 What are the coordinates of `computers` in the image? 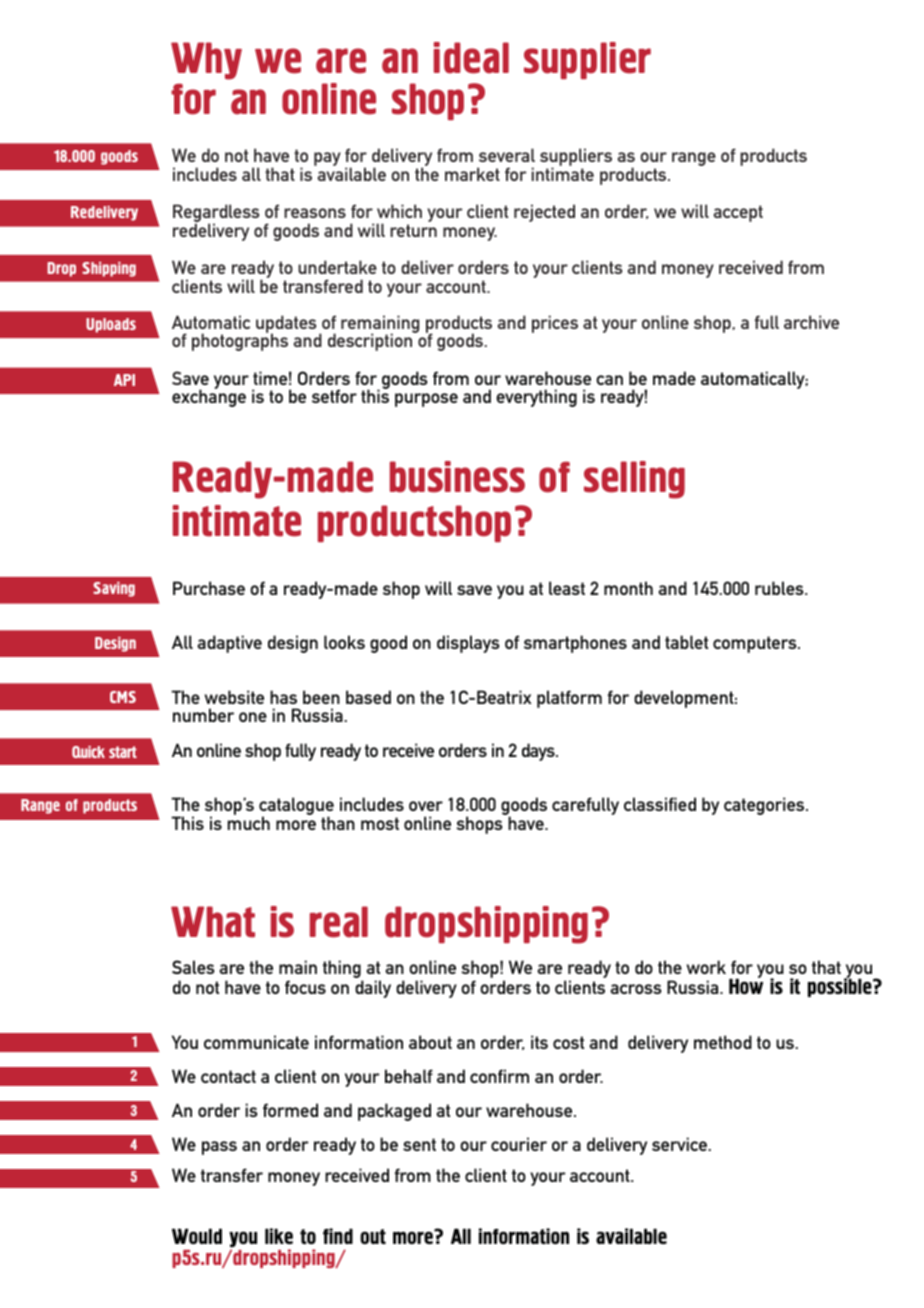 It's located at (756, 644).
